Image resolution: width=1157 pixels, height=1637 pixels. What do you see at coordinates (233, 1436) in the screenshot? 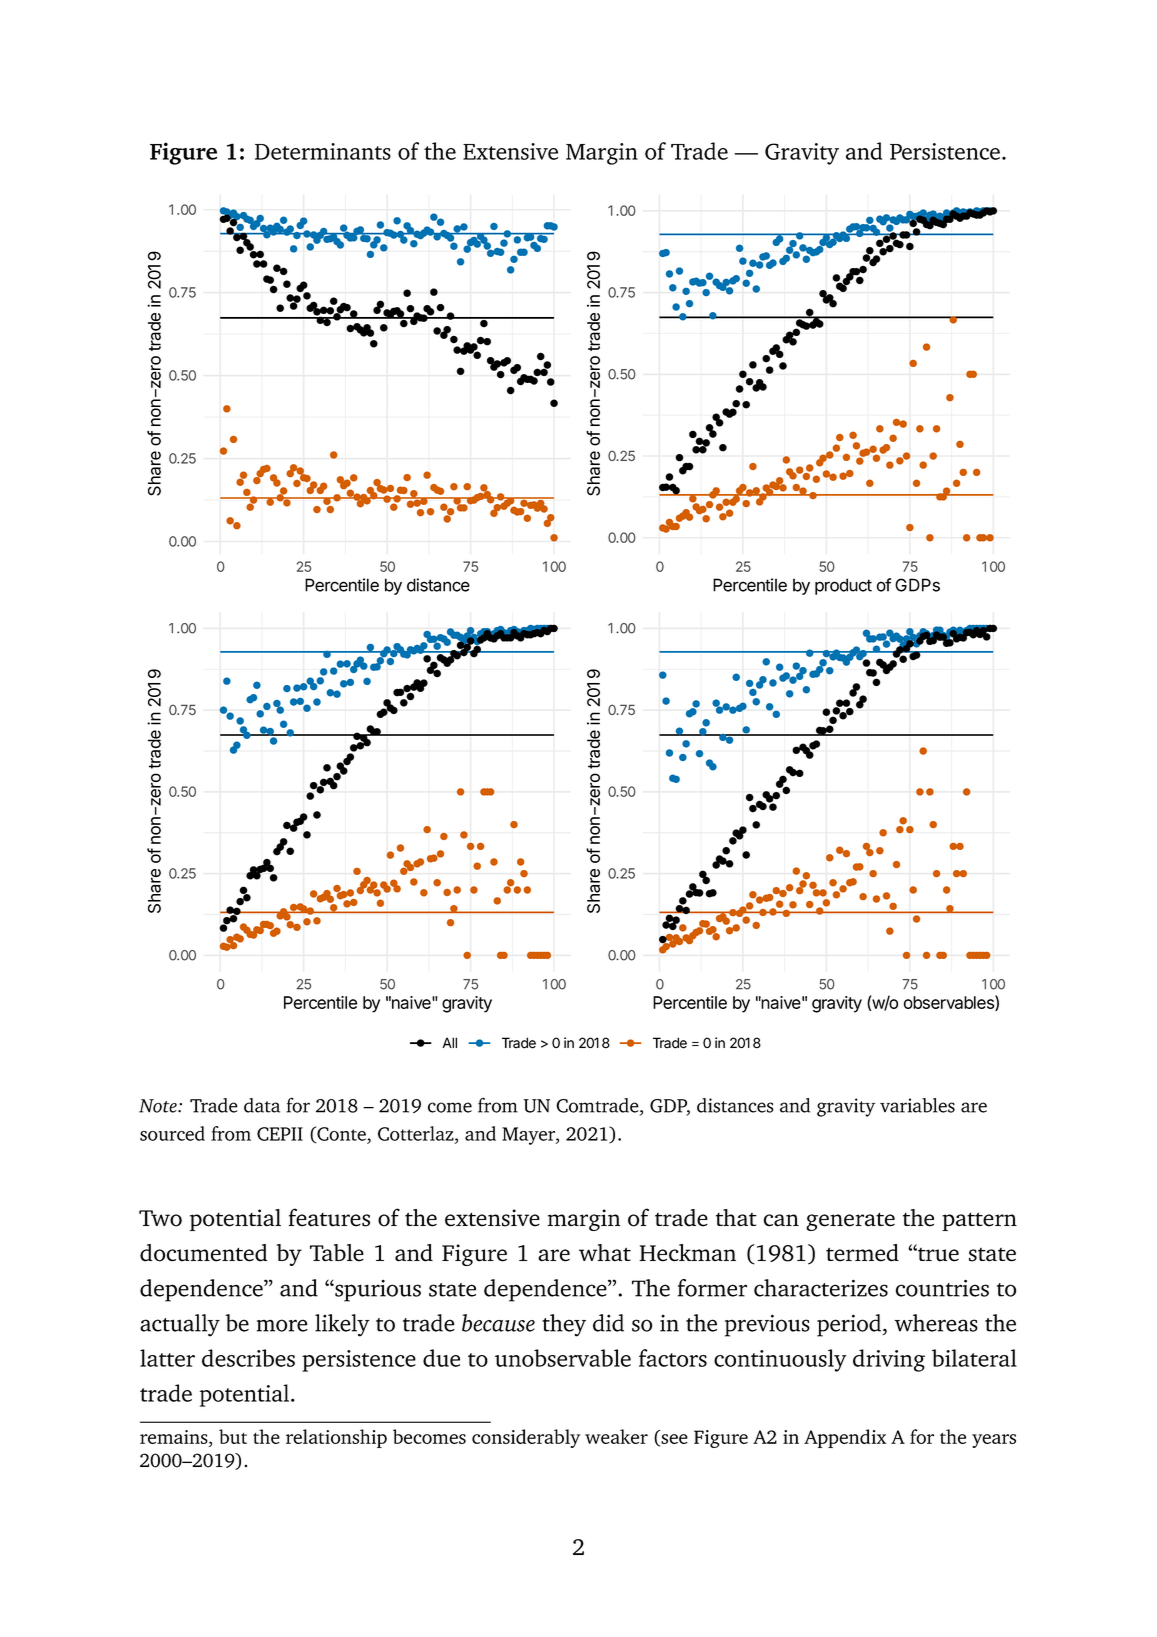
I see `but` at bounding box center [233, 1436].
